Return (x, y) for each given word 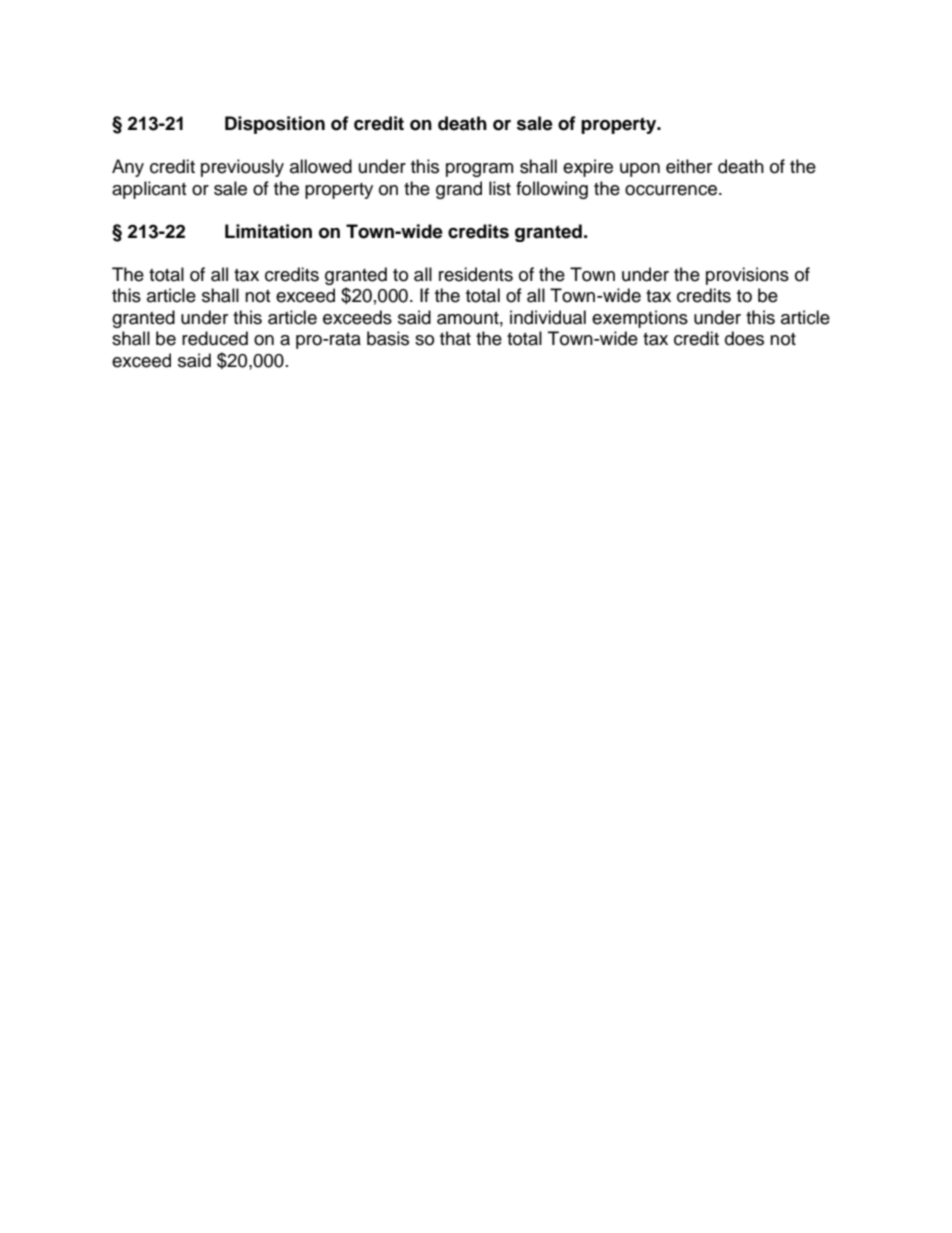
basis (388, 338)
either (689, 166)
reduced (215, 338)
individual (548, 317)
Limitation (268, 231)
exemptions (640, 319)
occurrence (671, 190)
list (500, 188)
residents (476, 274)
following (552, 190)
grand (459, 190)
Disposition (275, 125)
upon (640, 170)
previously (242, 168)
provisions (747, 276)
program (479, 170)
